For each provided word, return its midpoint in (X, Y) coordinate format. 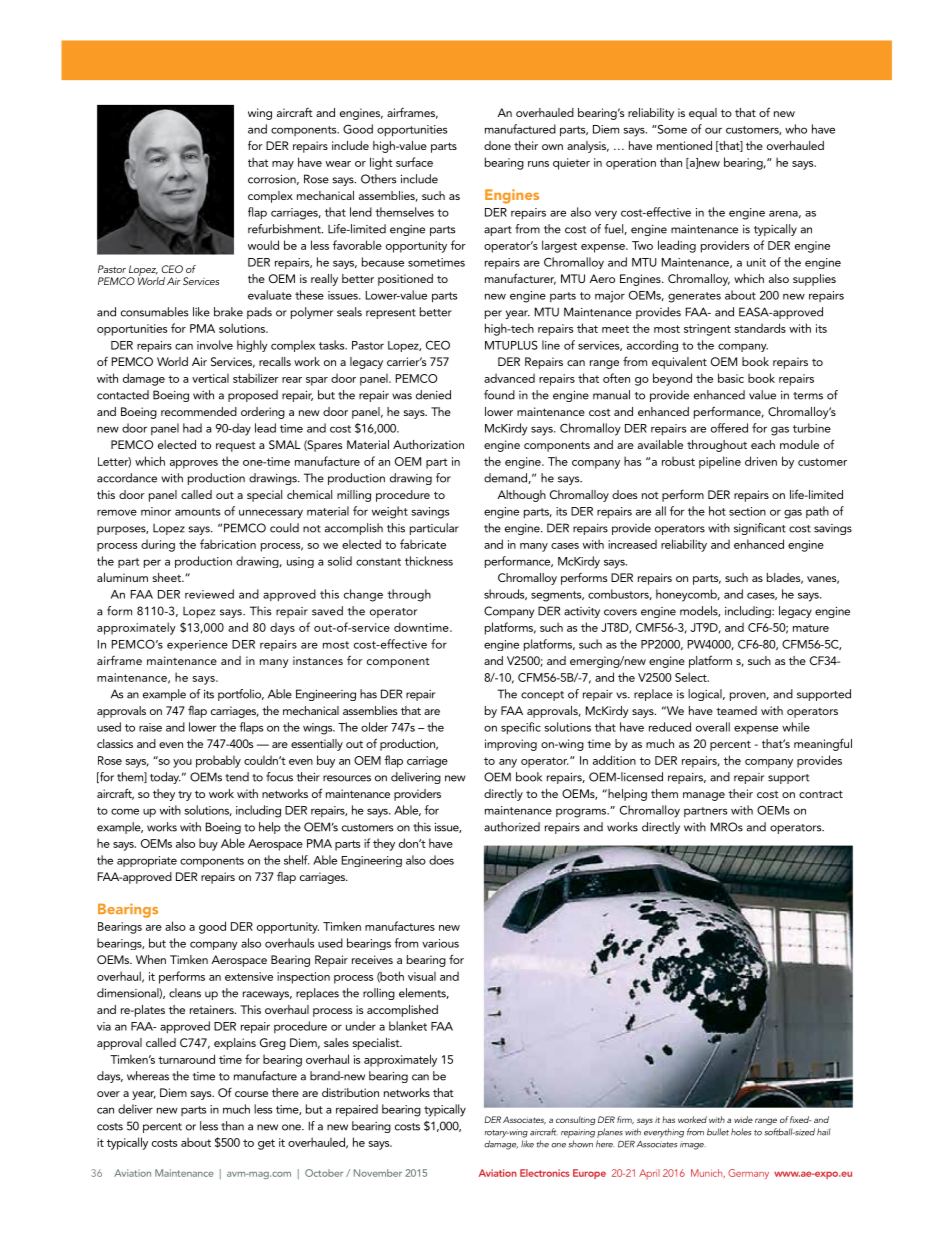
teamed (736, 710)
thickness (429, 561)
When (151, 959)
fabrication (228, 544)
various (440, 943)
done (497, 145)
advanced (509, 378)
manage (704, 796)
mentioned (684, 145)
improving (511, 745)
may (283, 165)
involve (215, 345)
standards (760, 328)
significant (760, 529)
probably (218, 761)
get (266, 1144)
